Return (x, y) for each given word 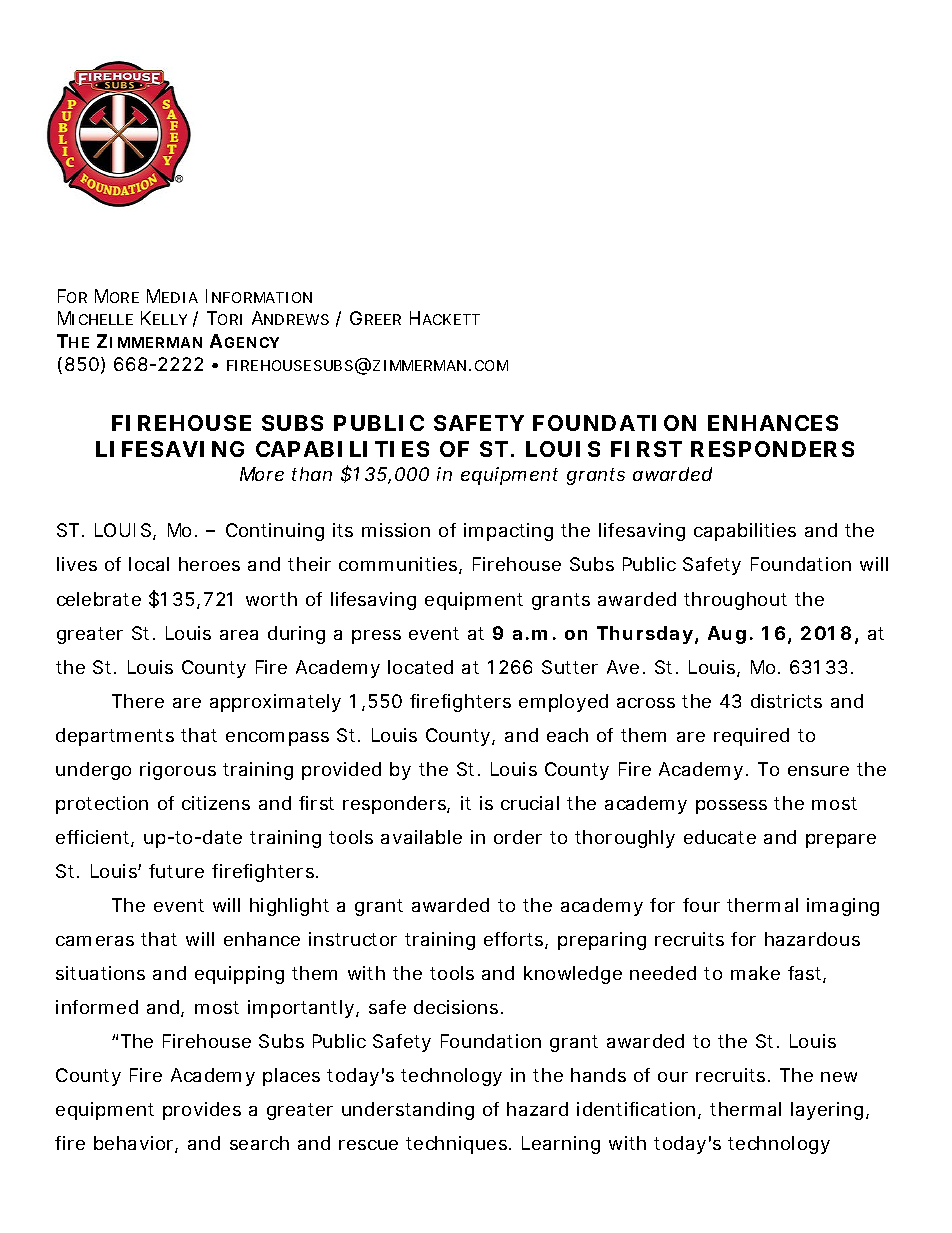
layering (827, 1111)
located (420, 667)
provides (202, 1111)
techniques (458, 1145)
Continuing (275, 532)
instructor (353, 939)
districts (786, 701)
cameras (95, 941)
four (701, 905)
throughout (735, 601)
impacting (508, 532)
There (138, 701)
